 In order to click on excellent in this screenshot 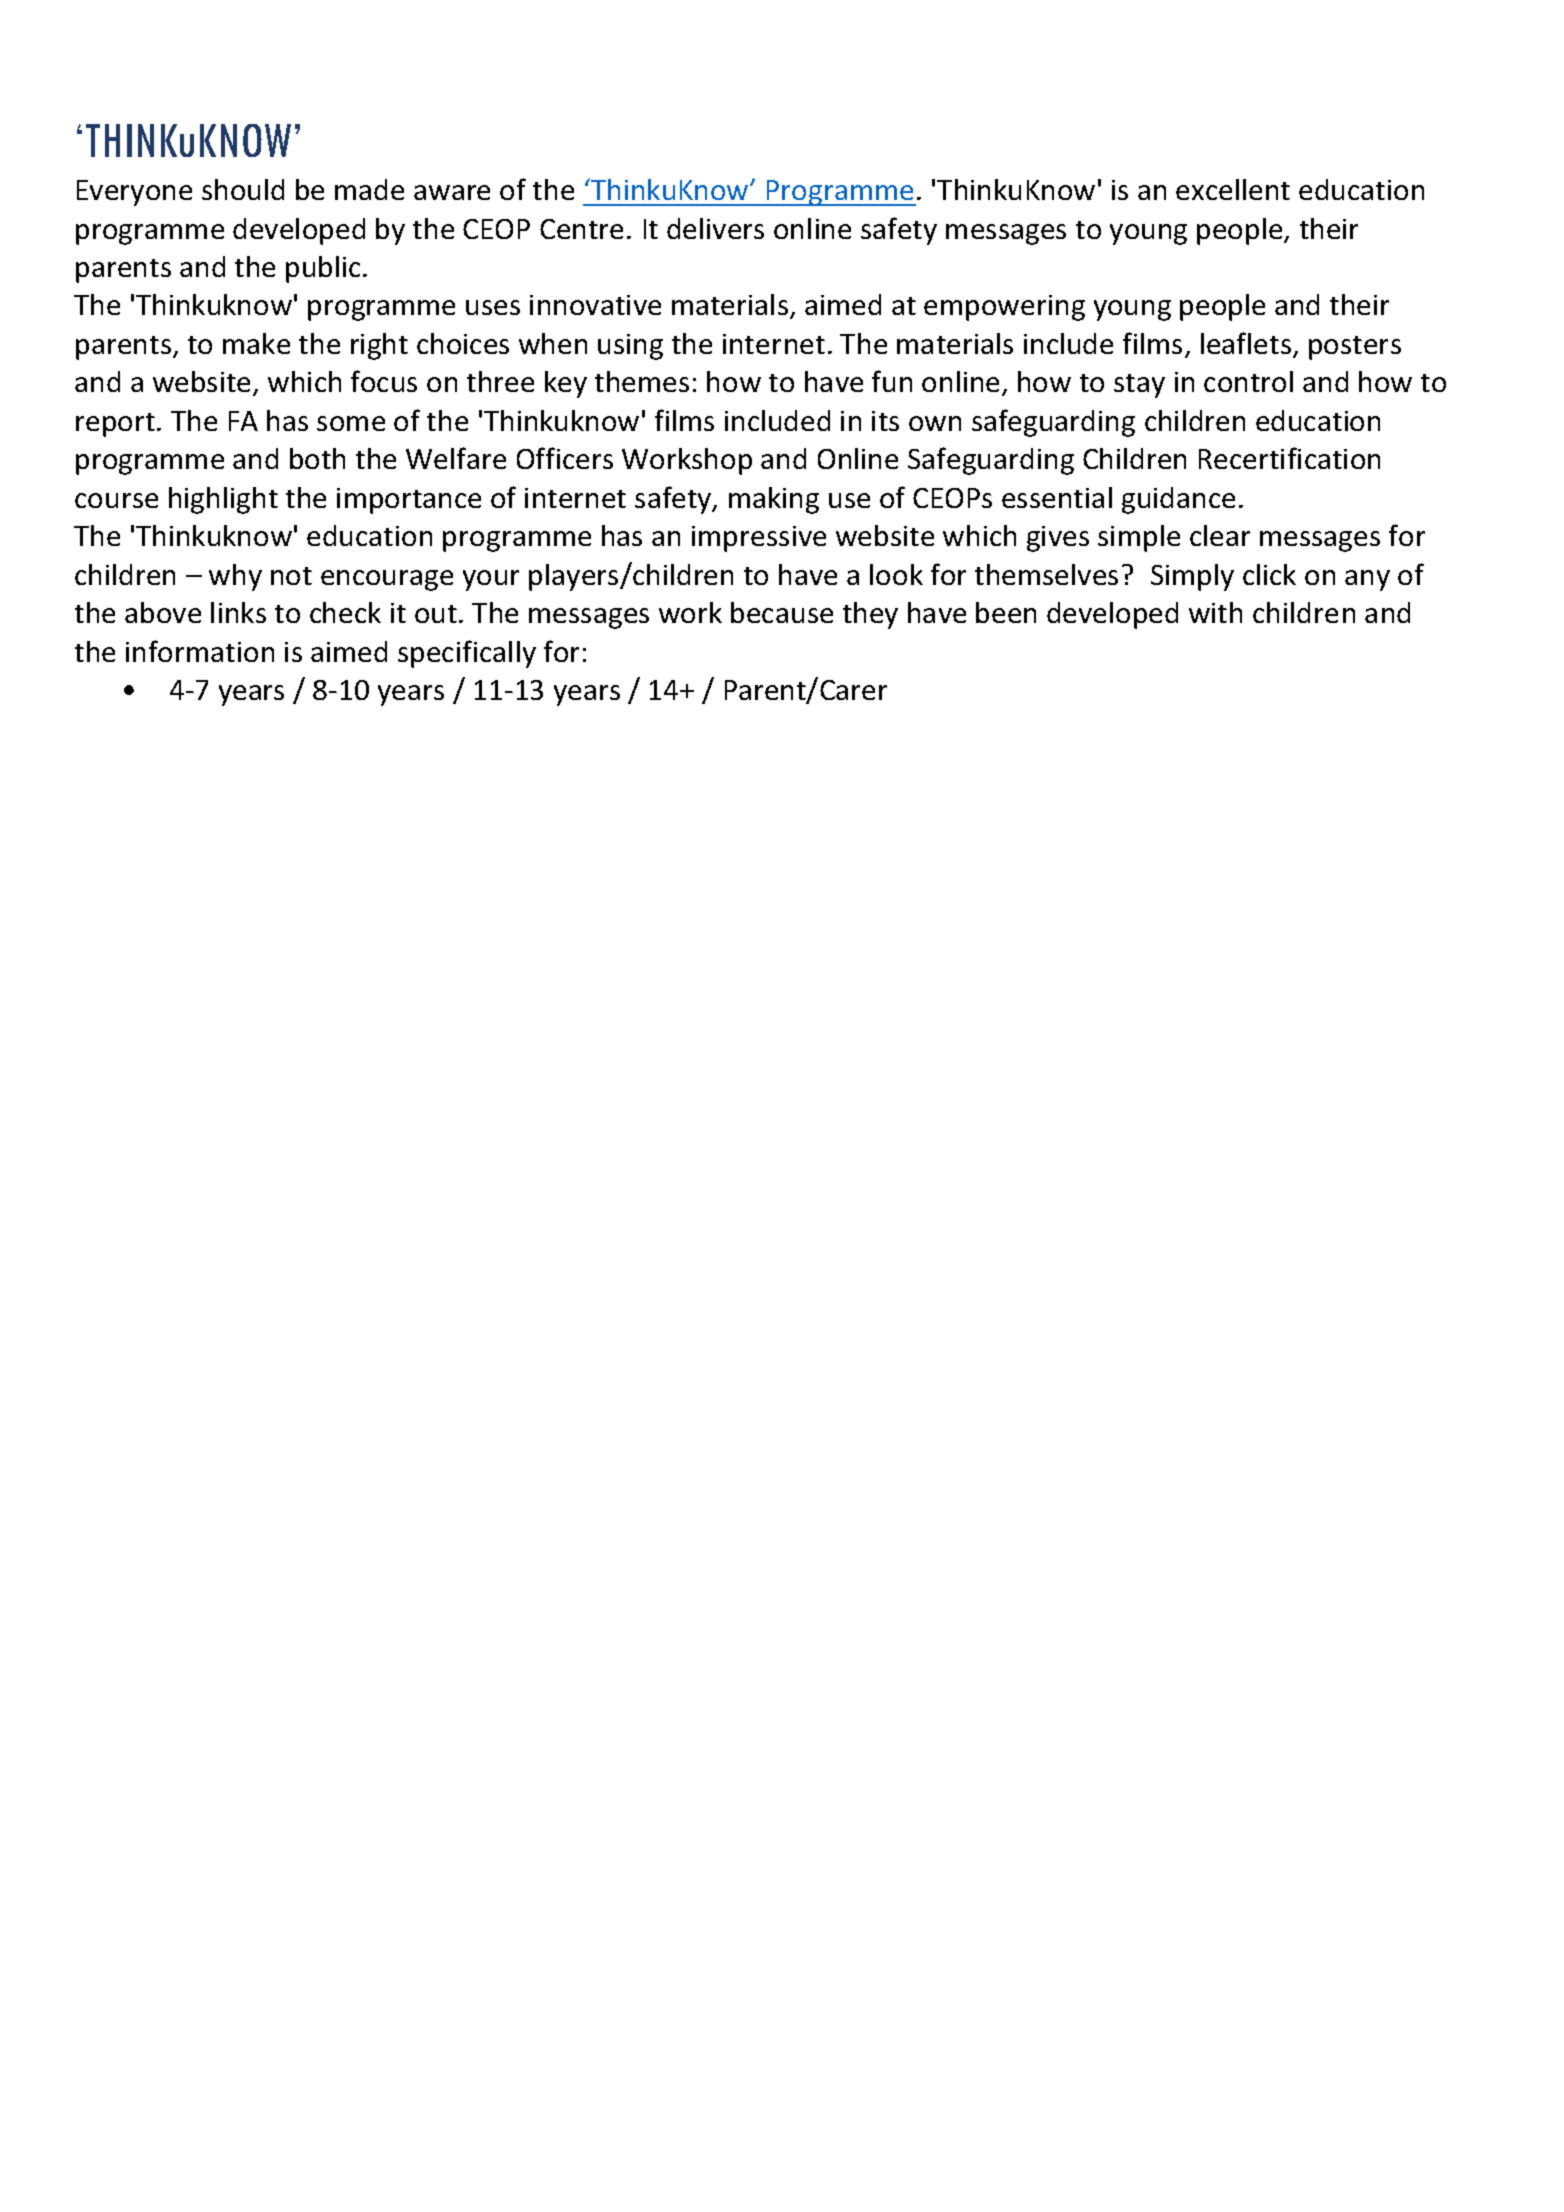, I will do `click(1233, 189)`.
